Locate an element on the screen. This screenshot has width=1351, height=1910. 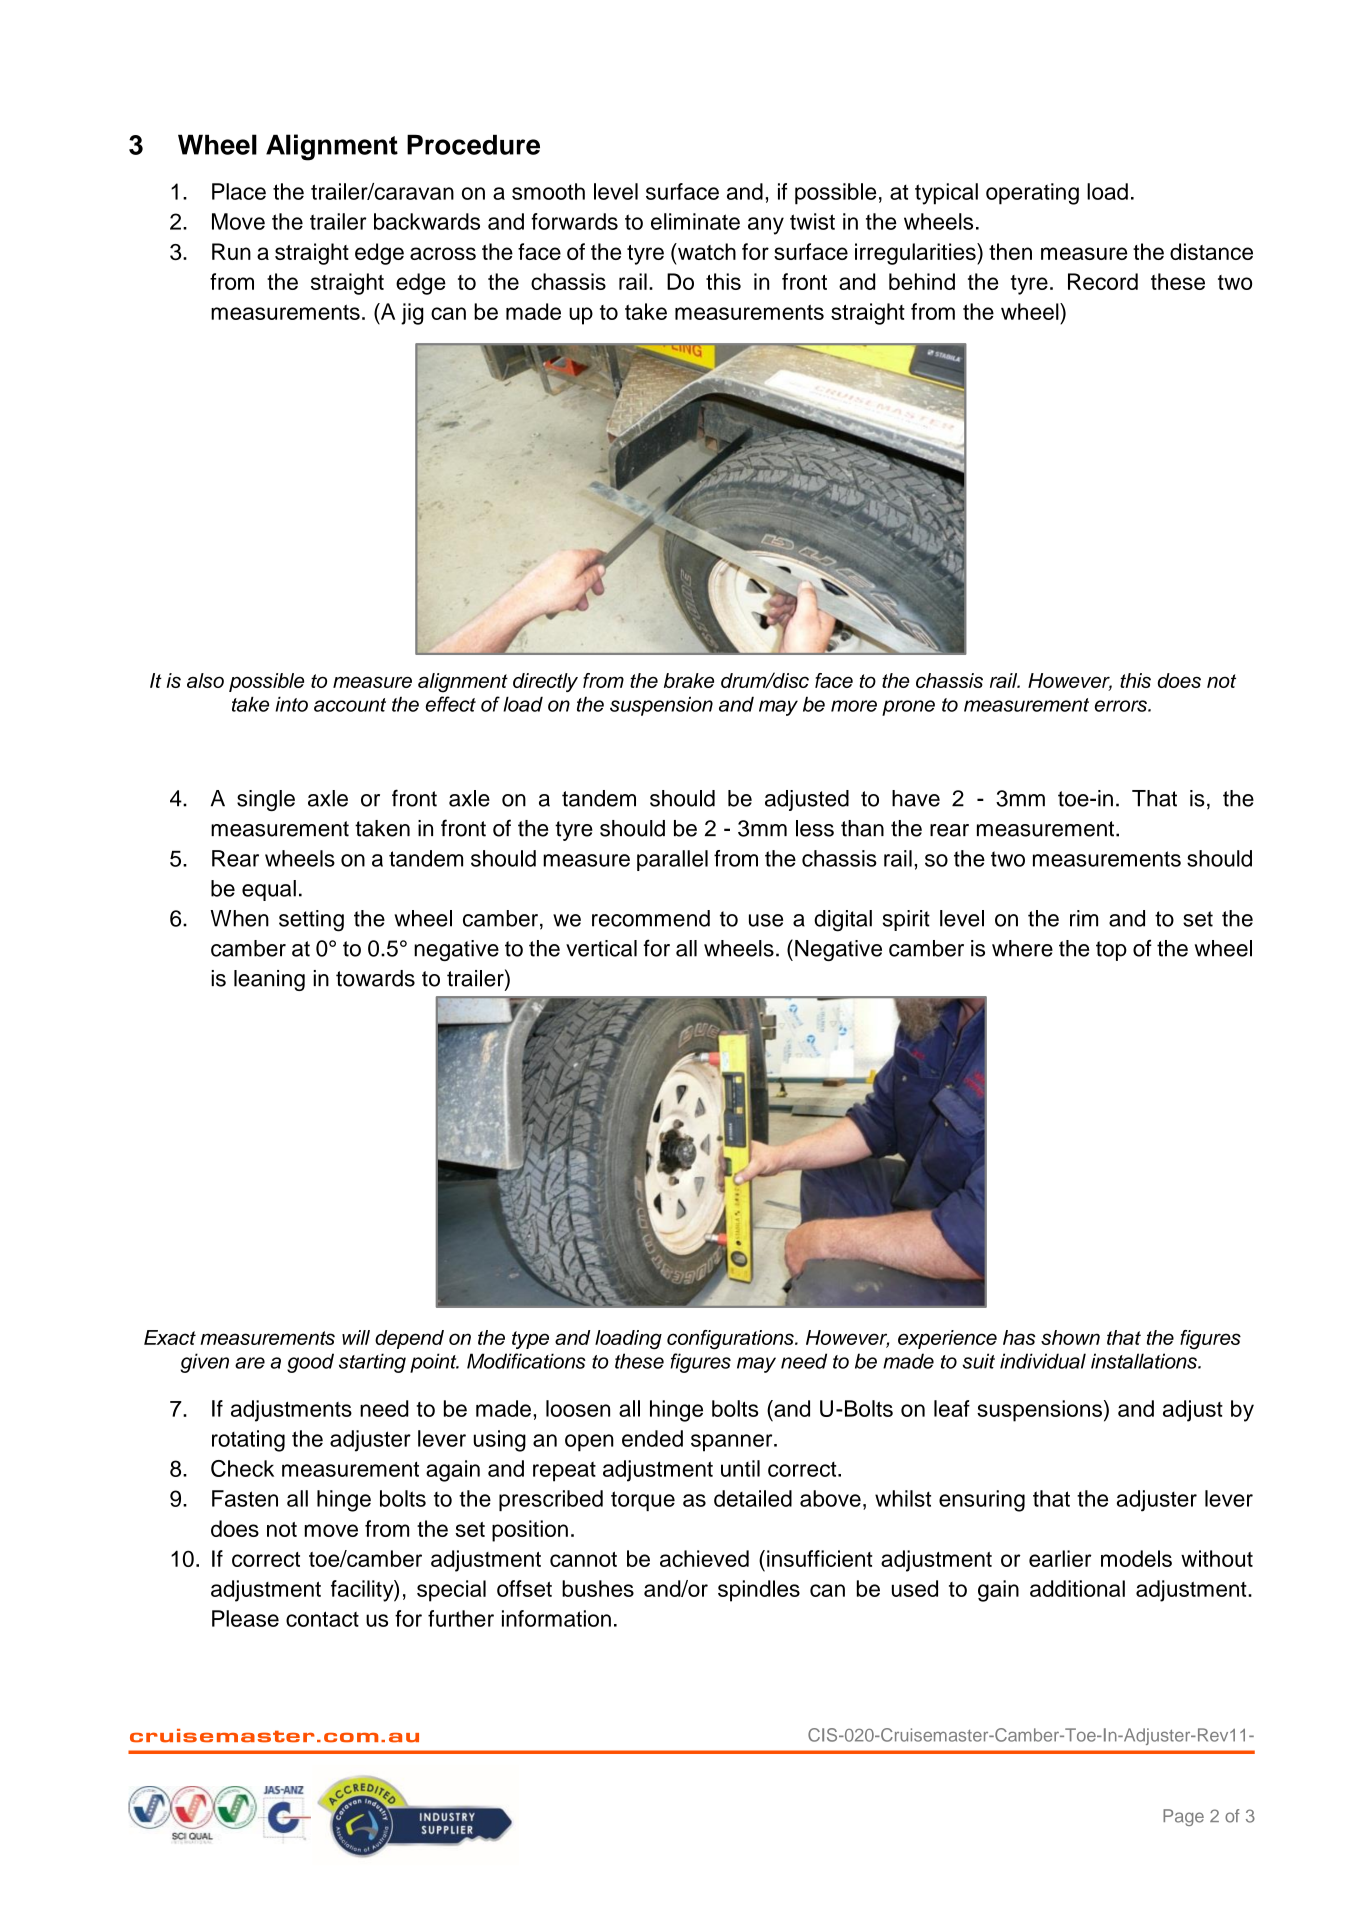
operating is located at coordinates (1032, 194).
